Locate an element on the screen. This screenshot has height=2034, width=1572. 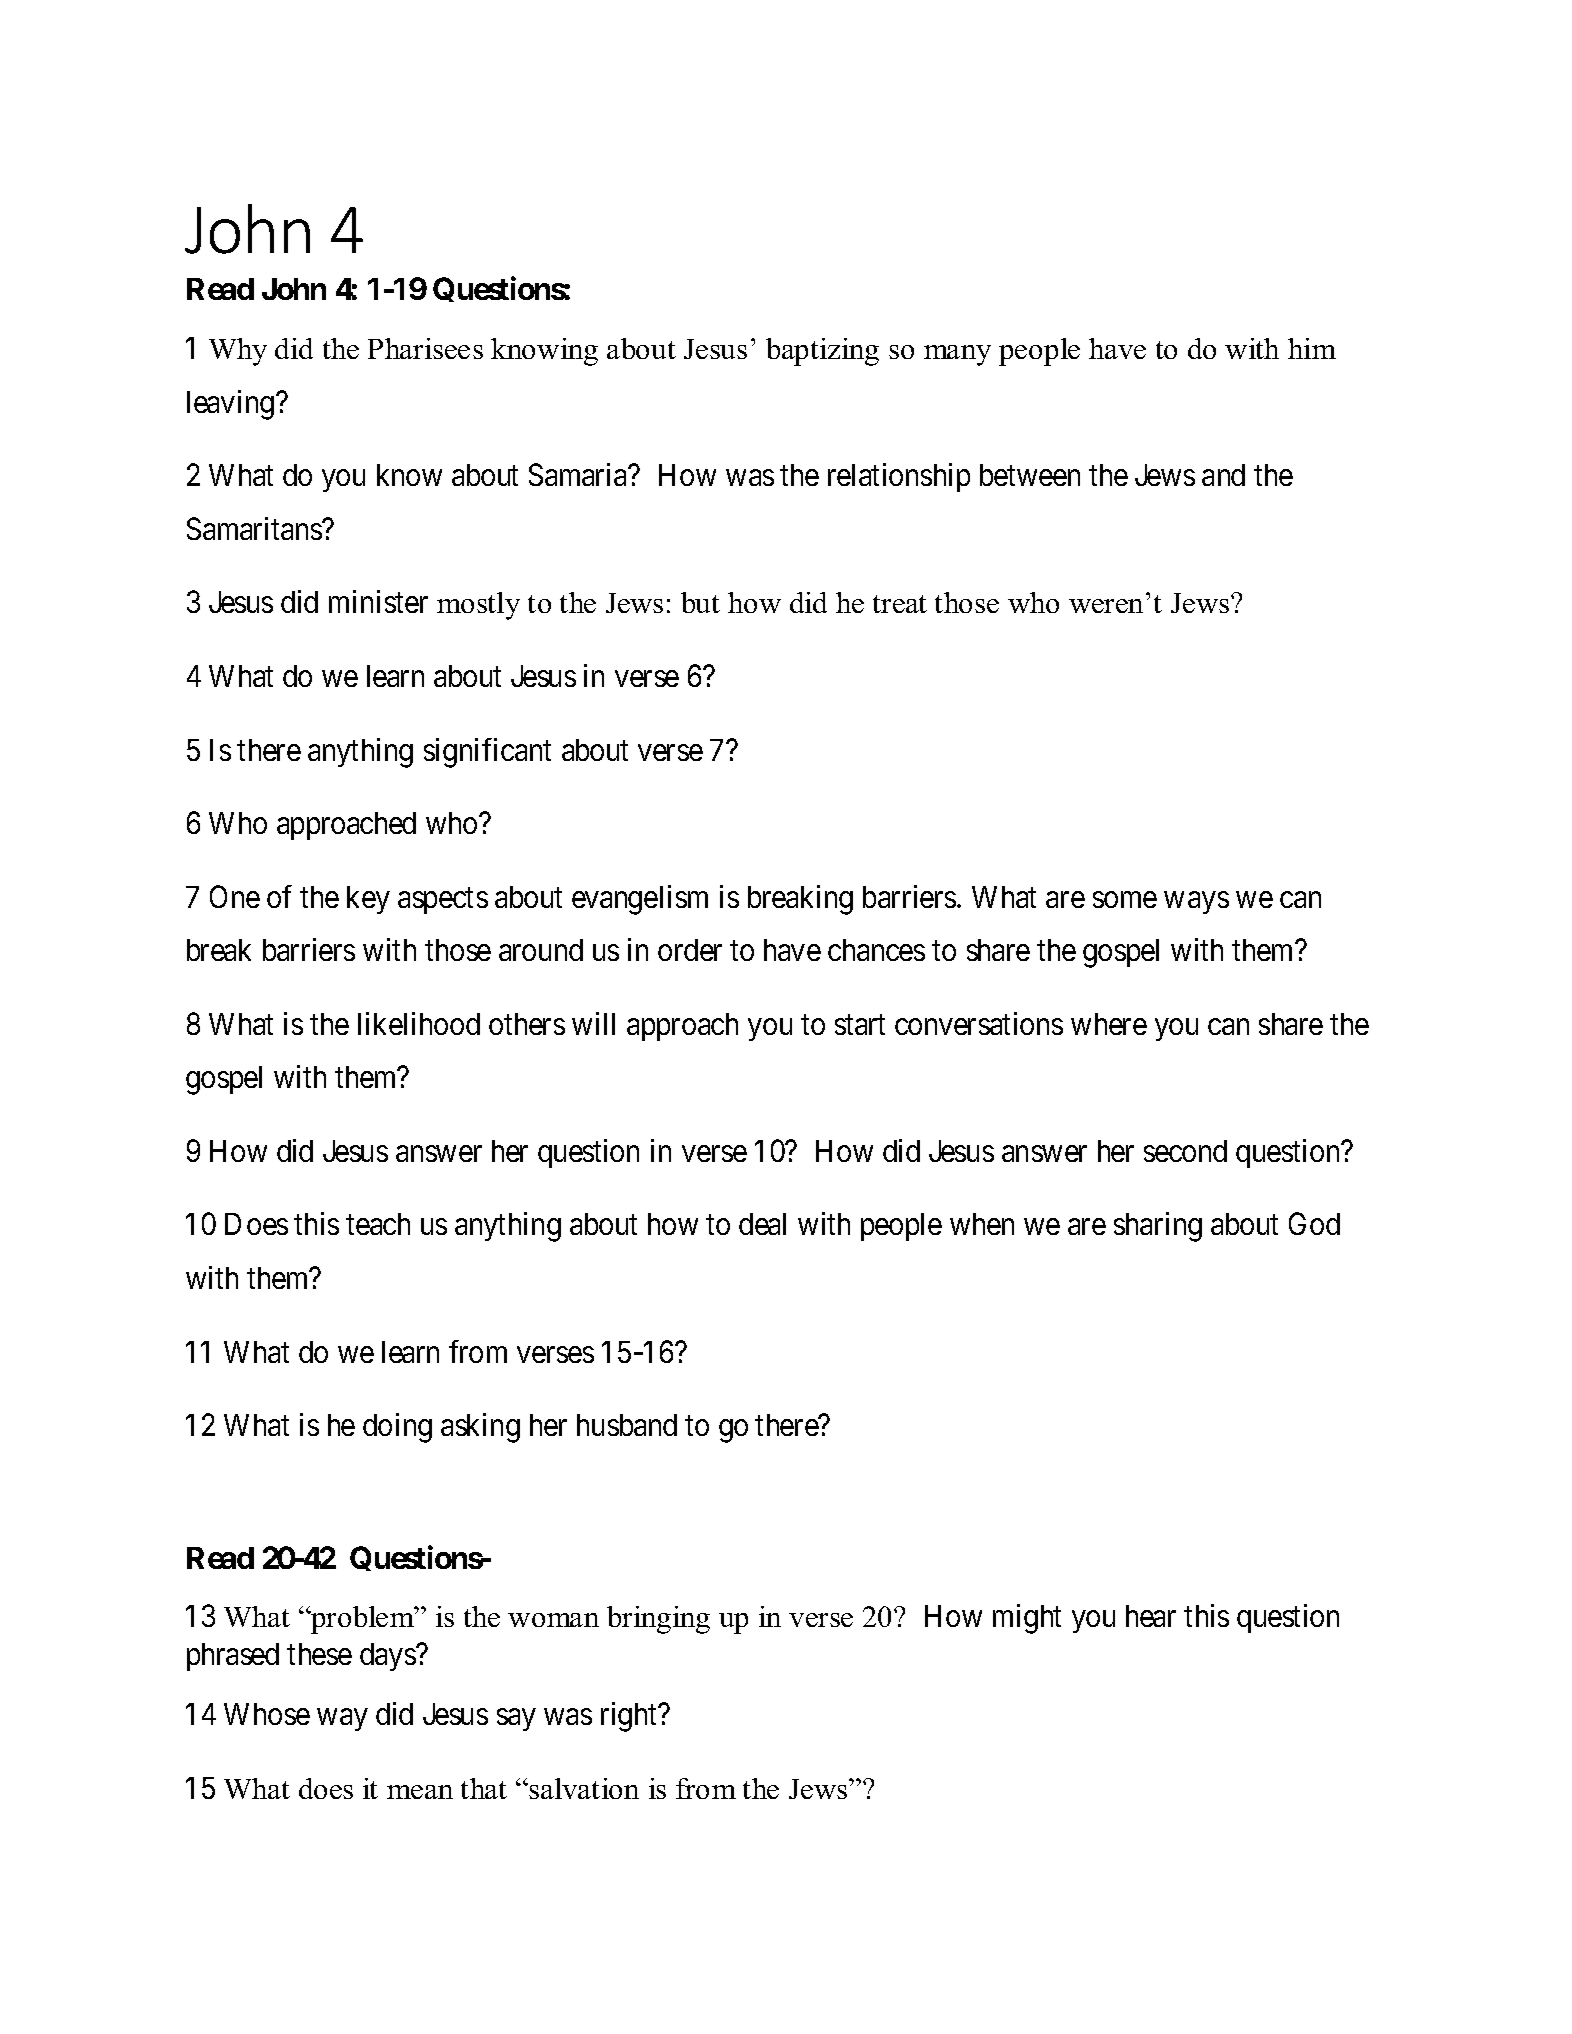
him is located at coordinates (1312, 348).
